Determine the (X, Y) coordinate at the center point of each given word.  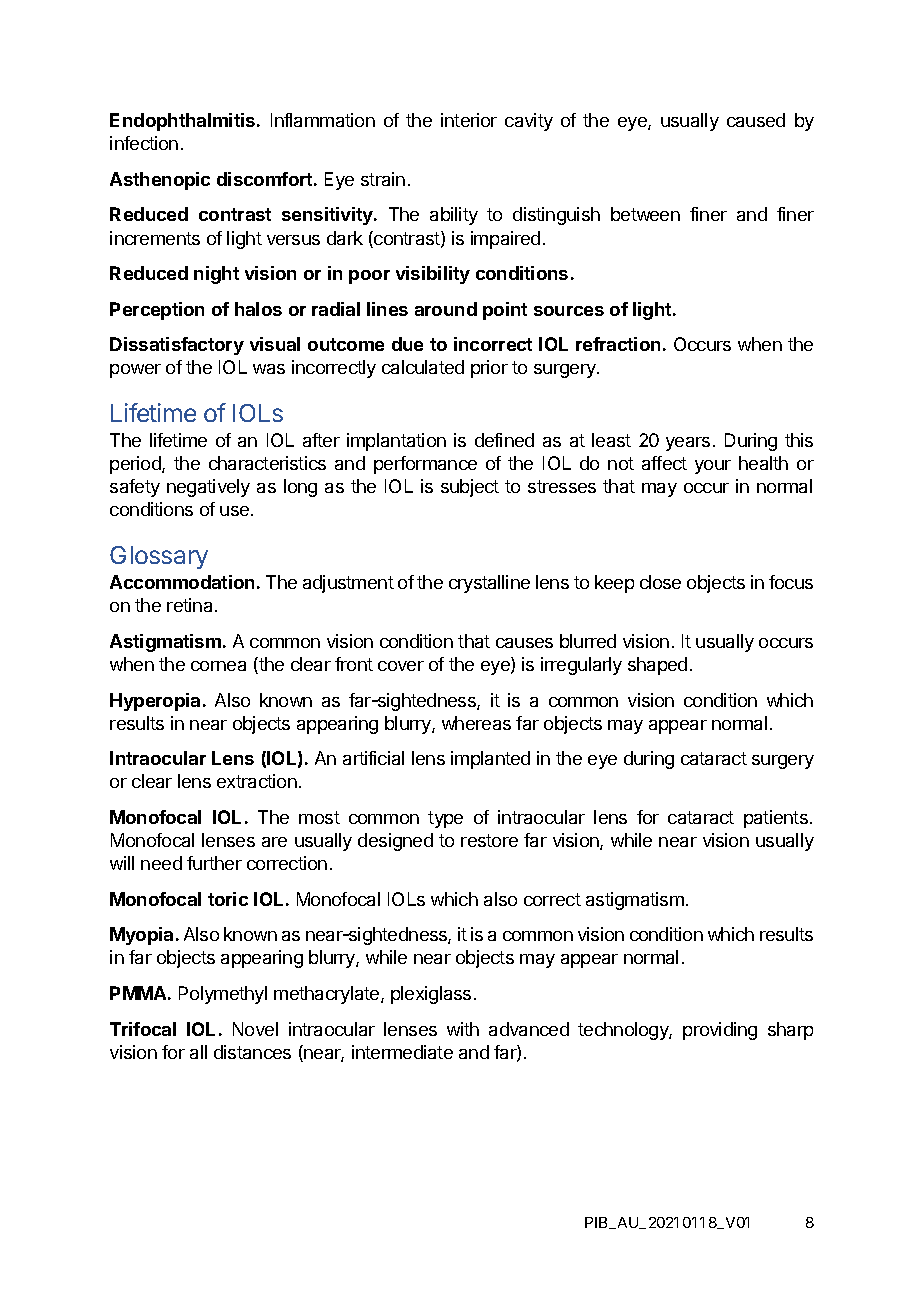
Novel (255, 1029)
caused (756, 120)
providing (720, 1031)
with (463, 1029)
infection (144, 143)
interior (469, 120)
